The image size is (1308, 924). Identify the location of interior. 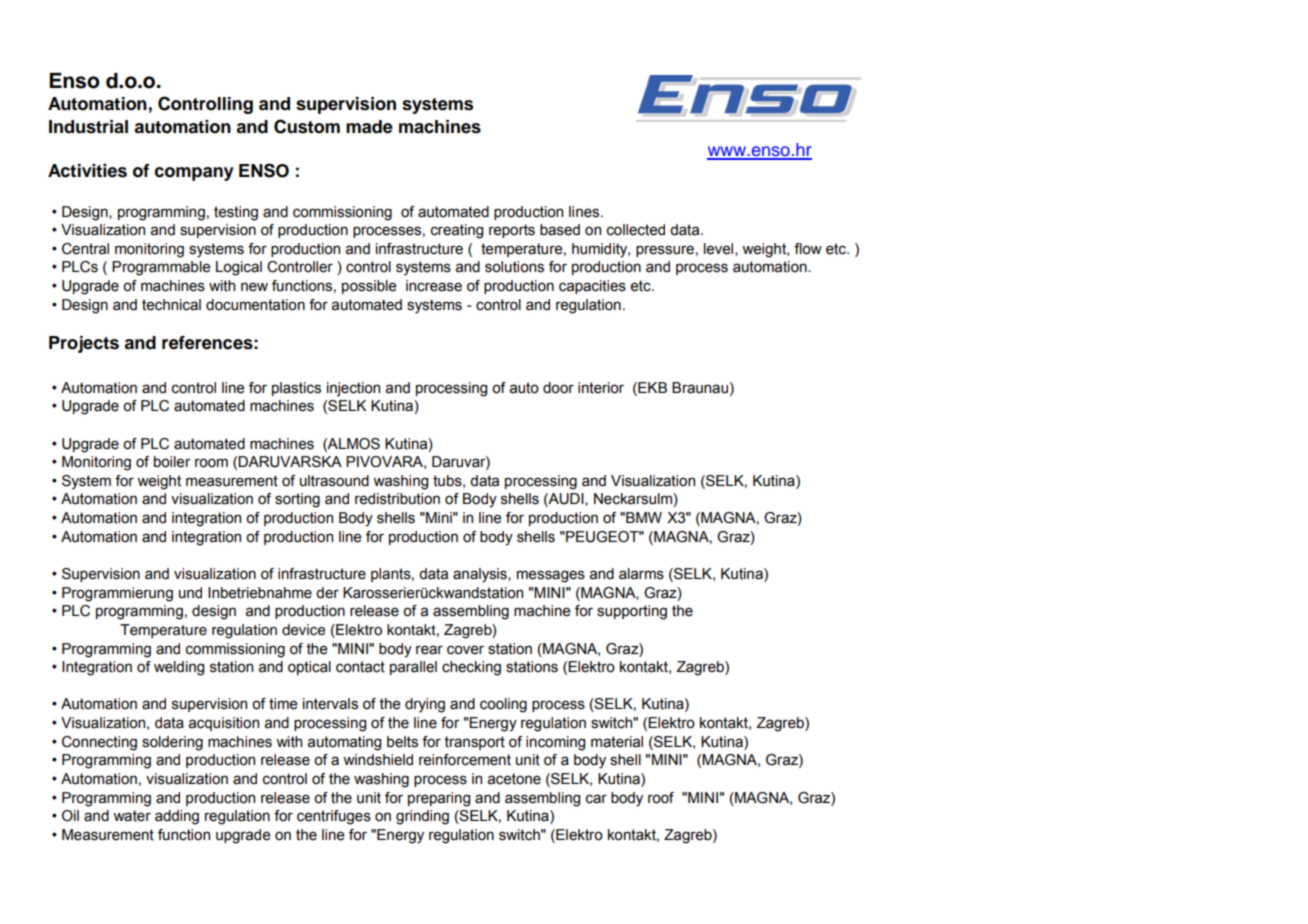
(601, 388).
